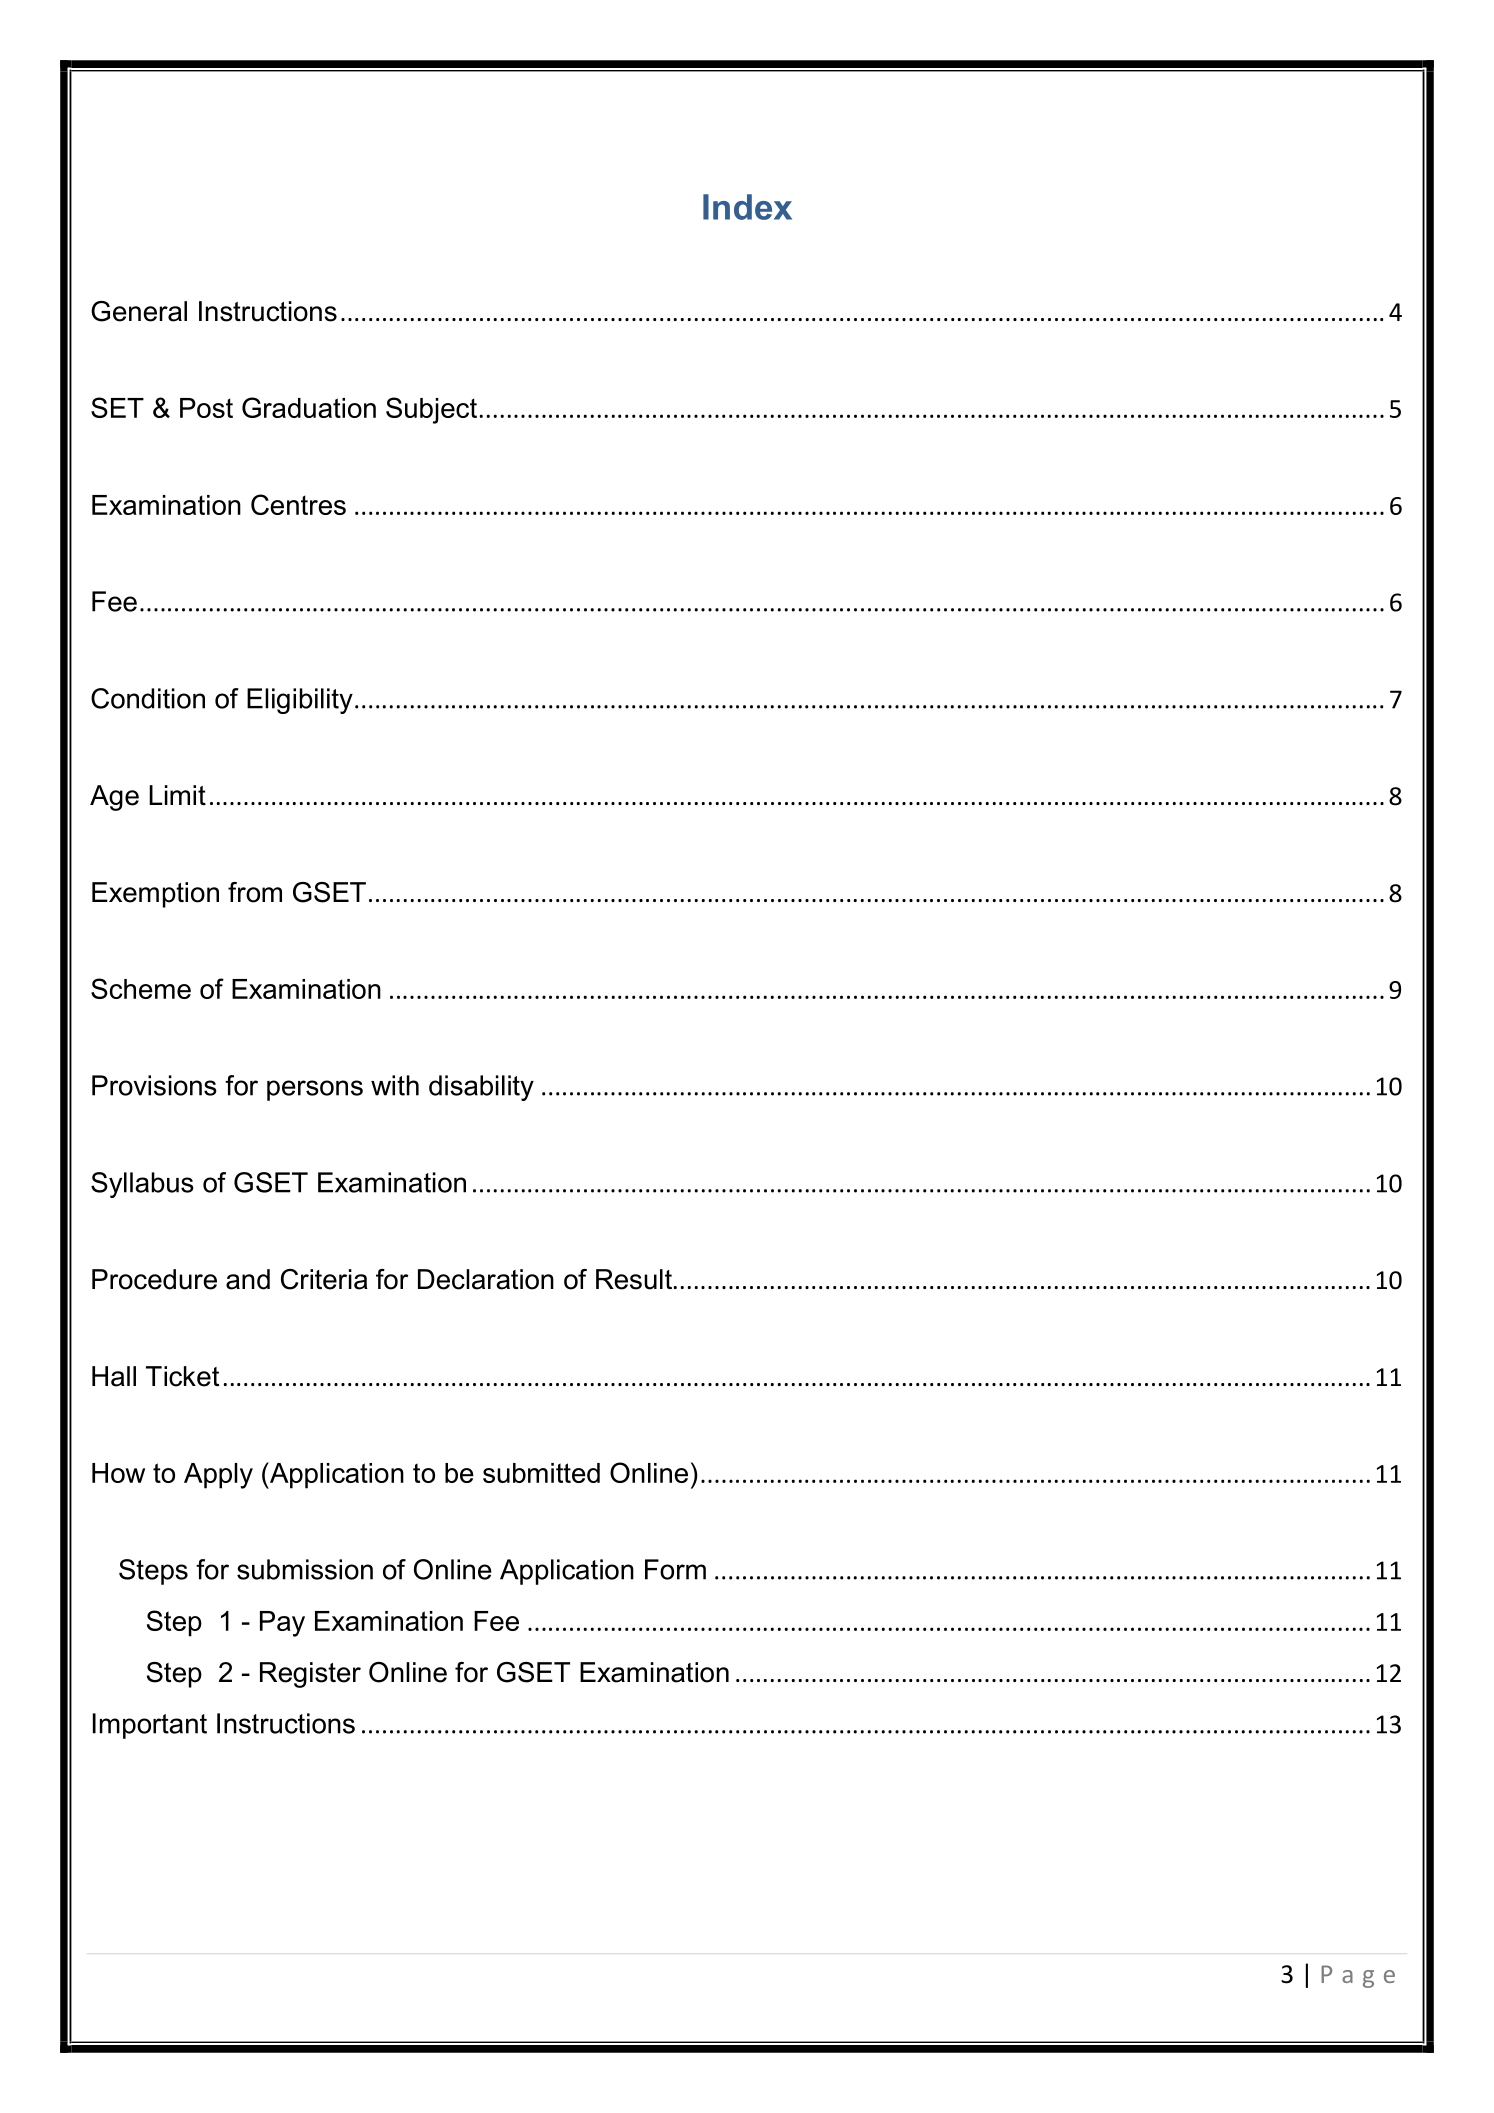 This page has width=1494, height=2113. I want to click on General, so click(139, 311).
